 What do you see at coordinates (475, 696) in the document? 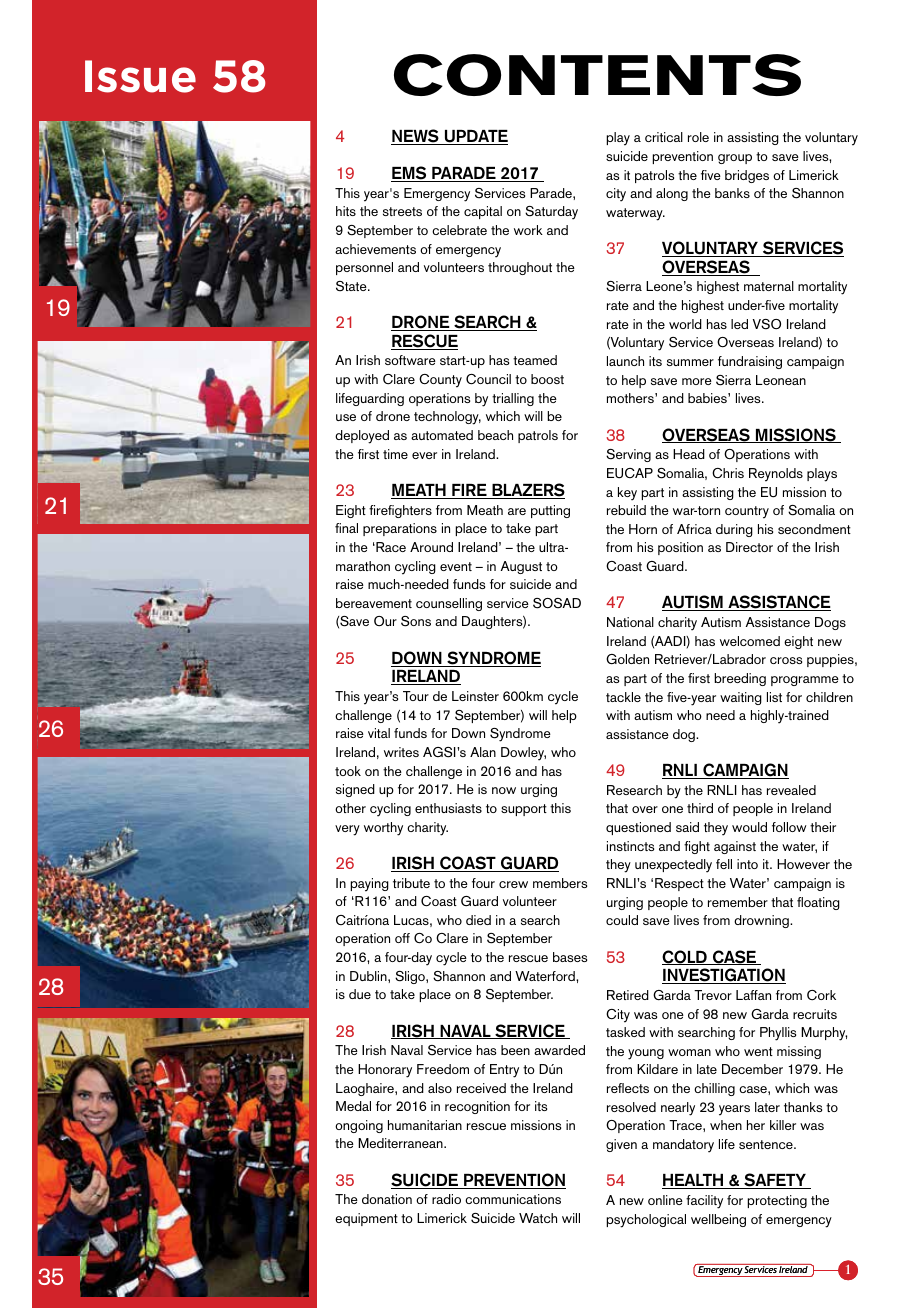
I see `Leinster` at bounding box center [475, 696].
